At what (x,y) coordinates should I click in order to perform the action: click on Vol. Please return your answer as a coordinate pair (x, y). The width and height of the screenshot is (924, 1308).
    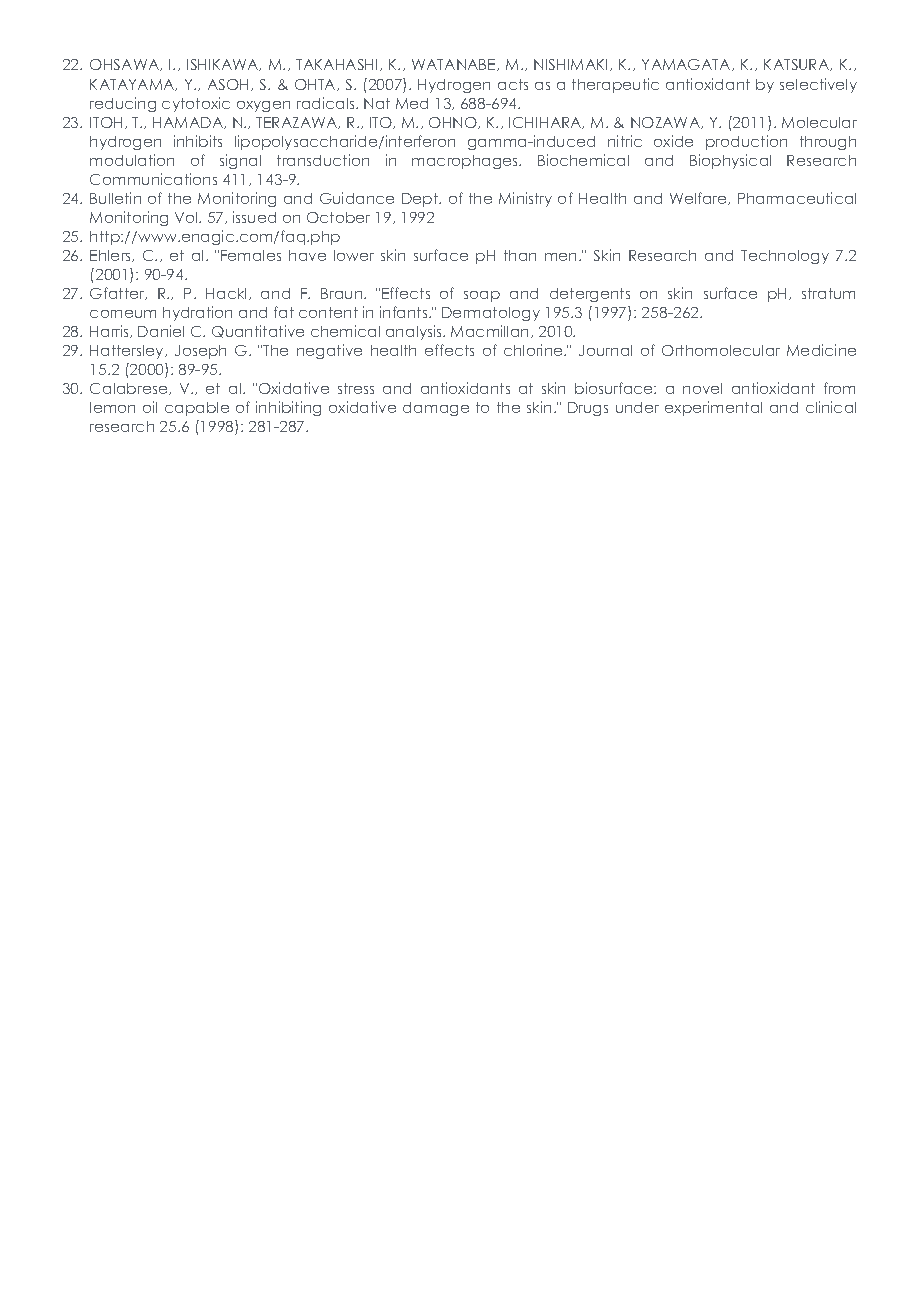
    Looking at the image, I should click on (187, 217).
